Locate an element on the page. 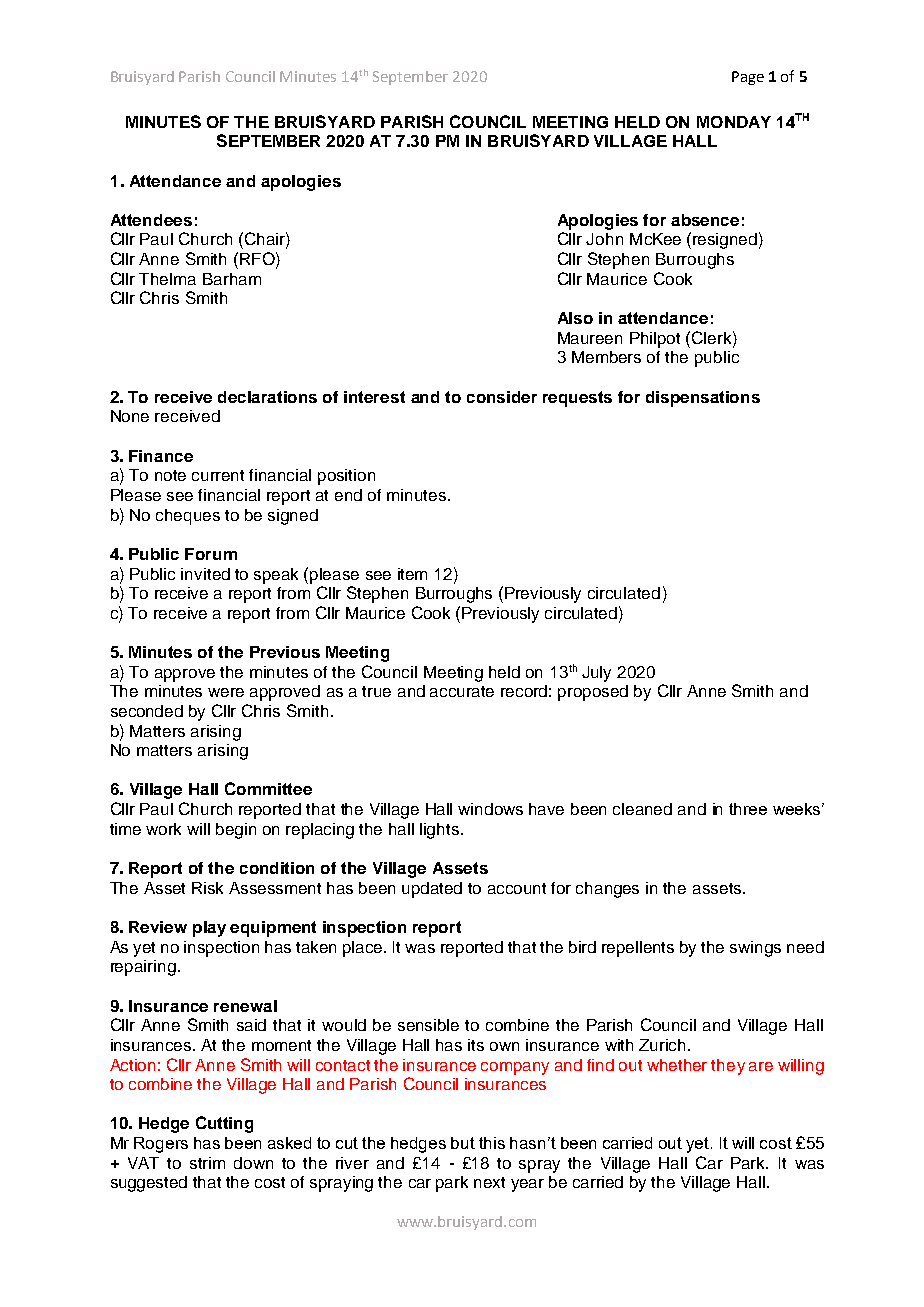 The width and height of the image is (924, 1307). invited is located at coordinates (205, 574).
